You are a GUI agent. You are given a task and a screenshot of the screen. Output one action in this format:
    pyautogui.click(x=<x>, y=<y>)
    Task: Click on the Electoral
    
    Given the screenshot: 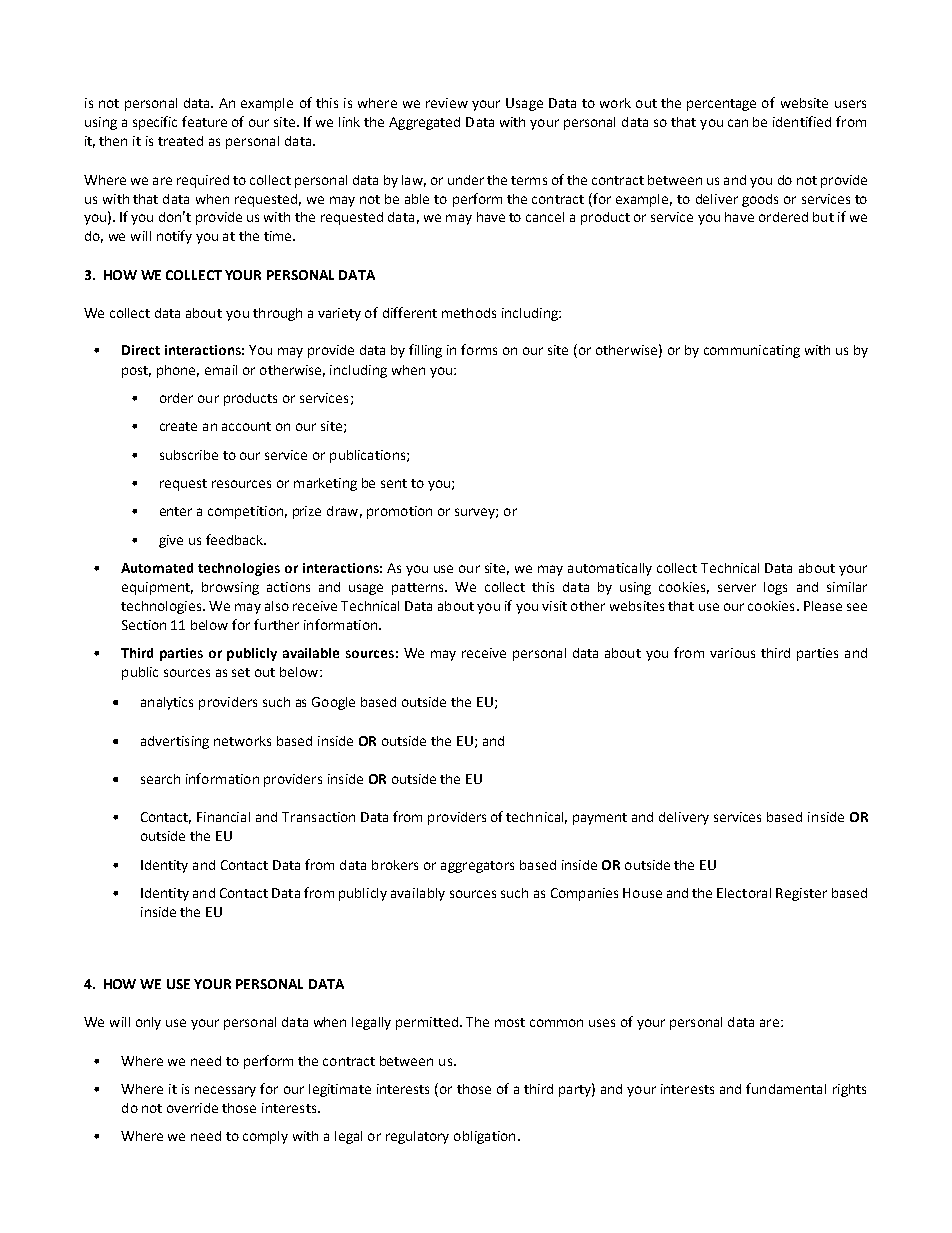 What is the action you would take?
    pyautogui.click(x=744, y=893)
